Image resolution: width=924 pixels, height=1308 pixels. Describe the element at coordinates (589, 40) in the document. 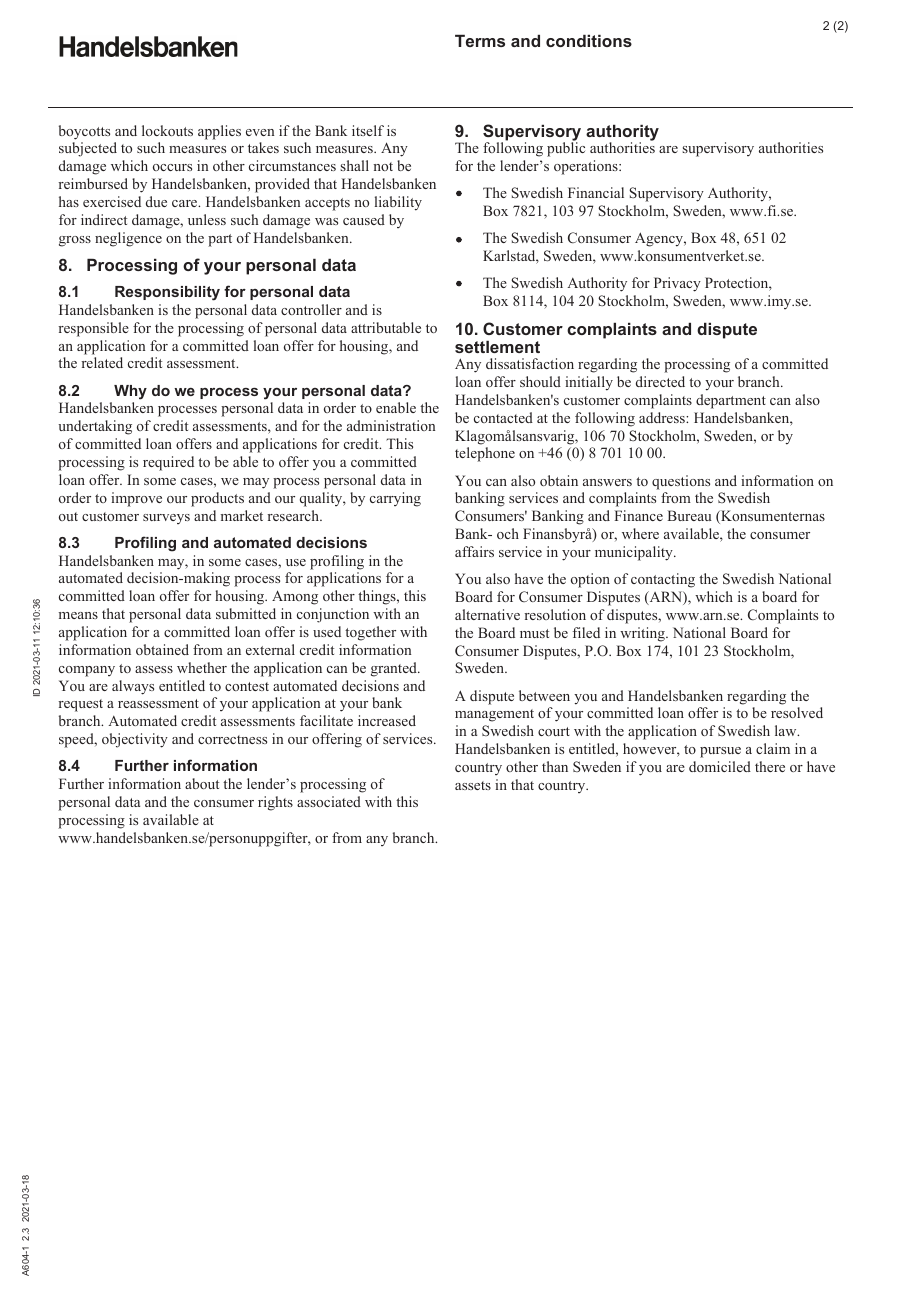

I see `conditions` at that location.
